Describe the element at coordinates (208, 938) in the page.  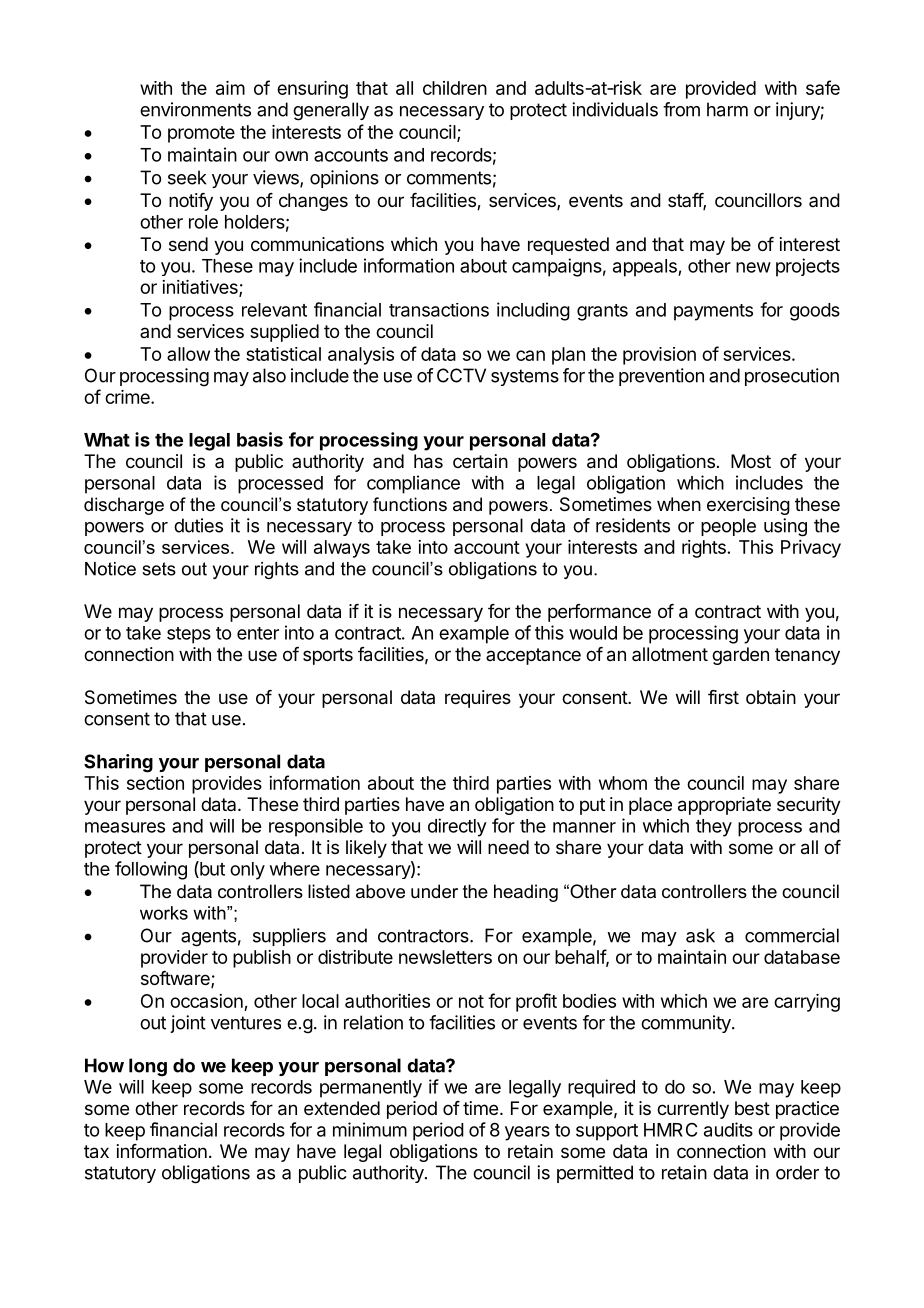
I see `agents` at that location.
